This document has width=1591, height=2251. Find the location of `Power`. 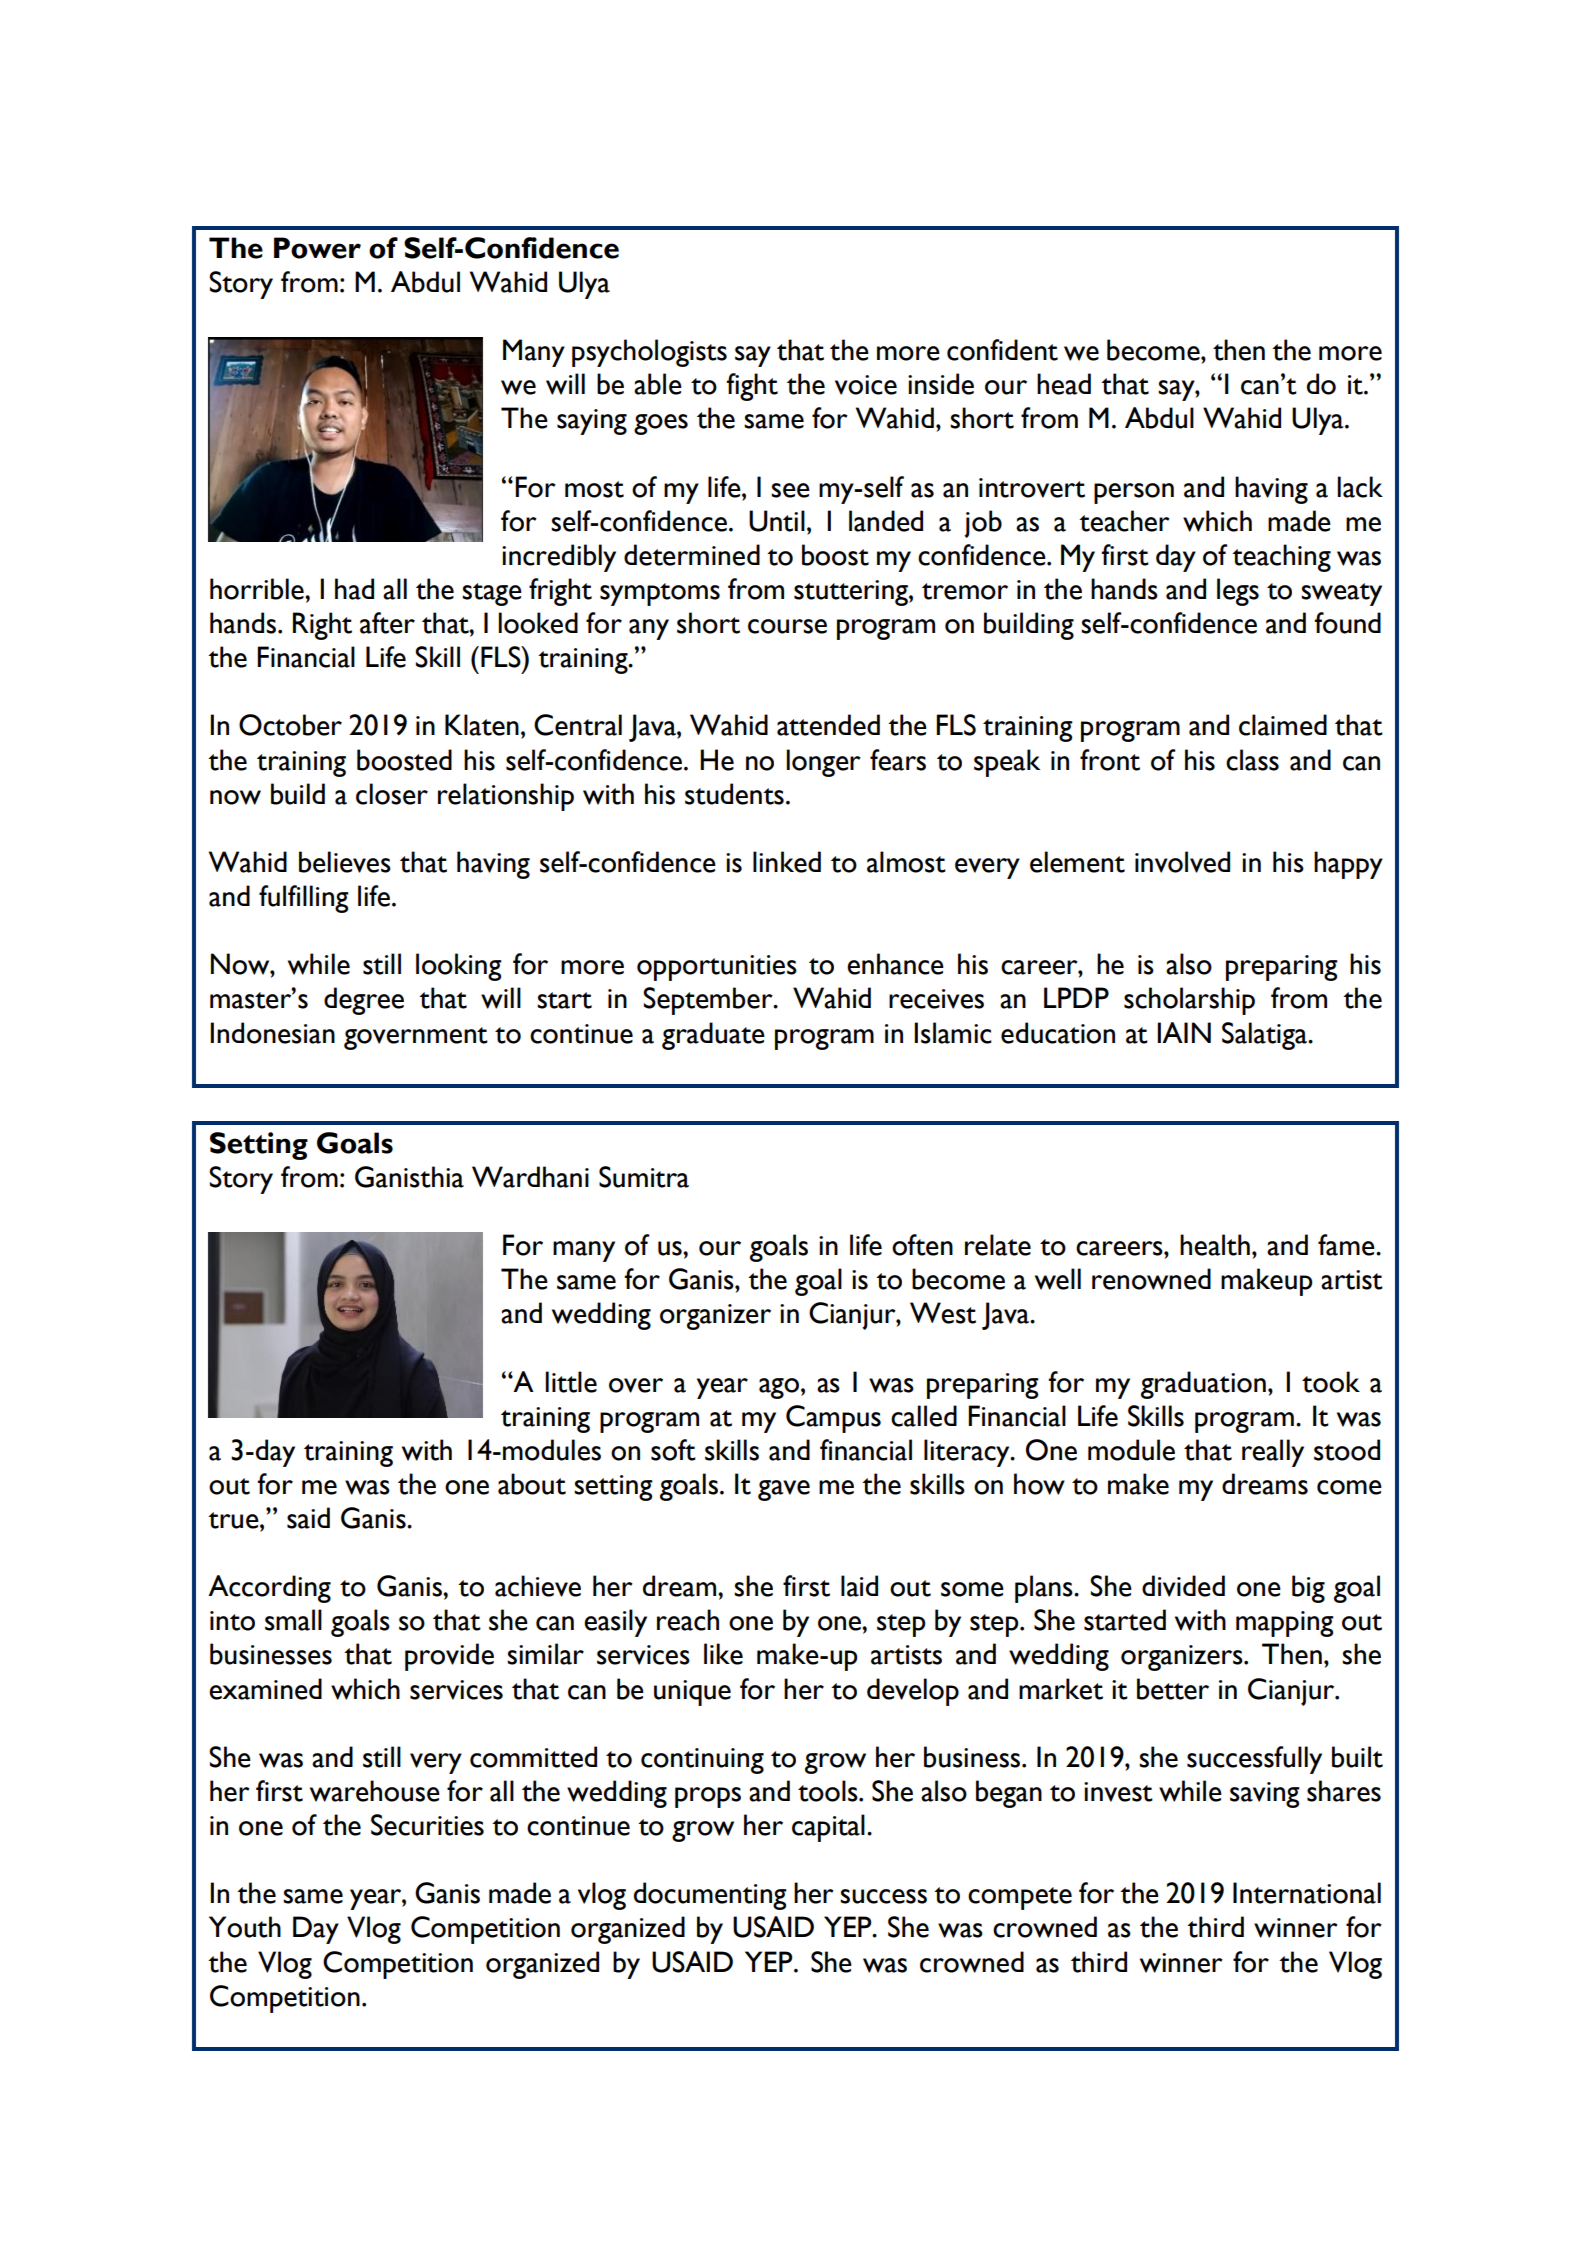

Power is located at coordinates (317, 248).
